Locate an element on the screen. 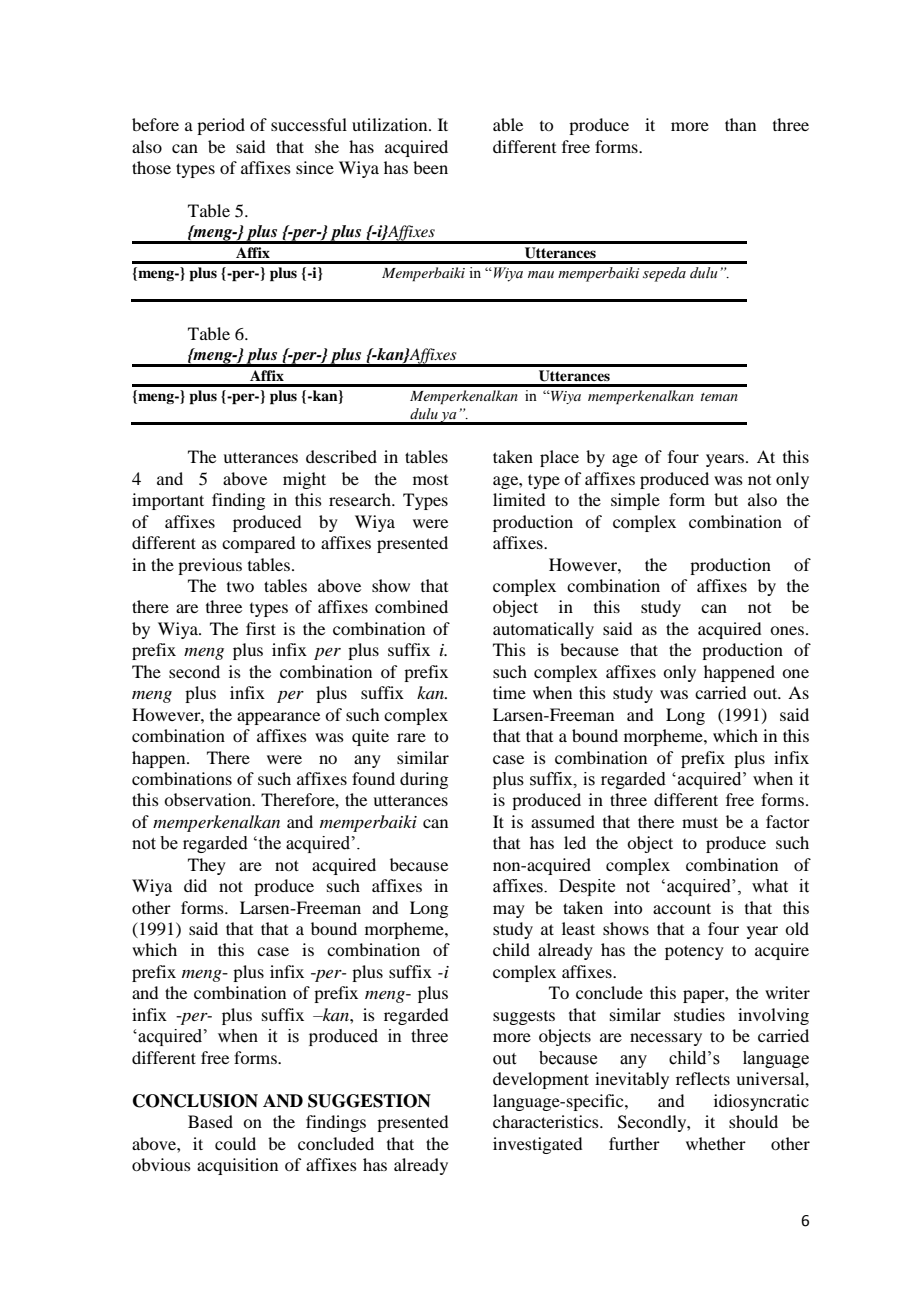  whether is located at coordinates (716, 1143).
